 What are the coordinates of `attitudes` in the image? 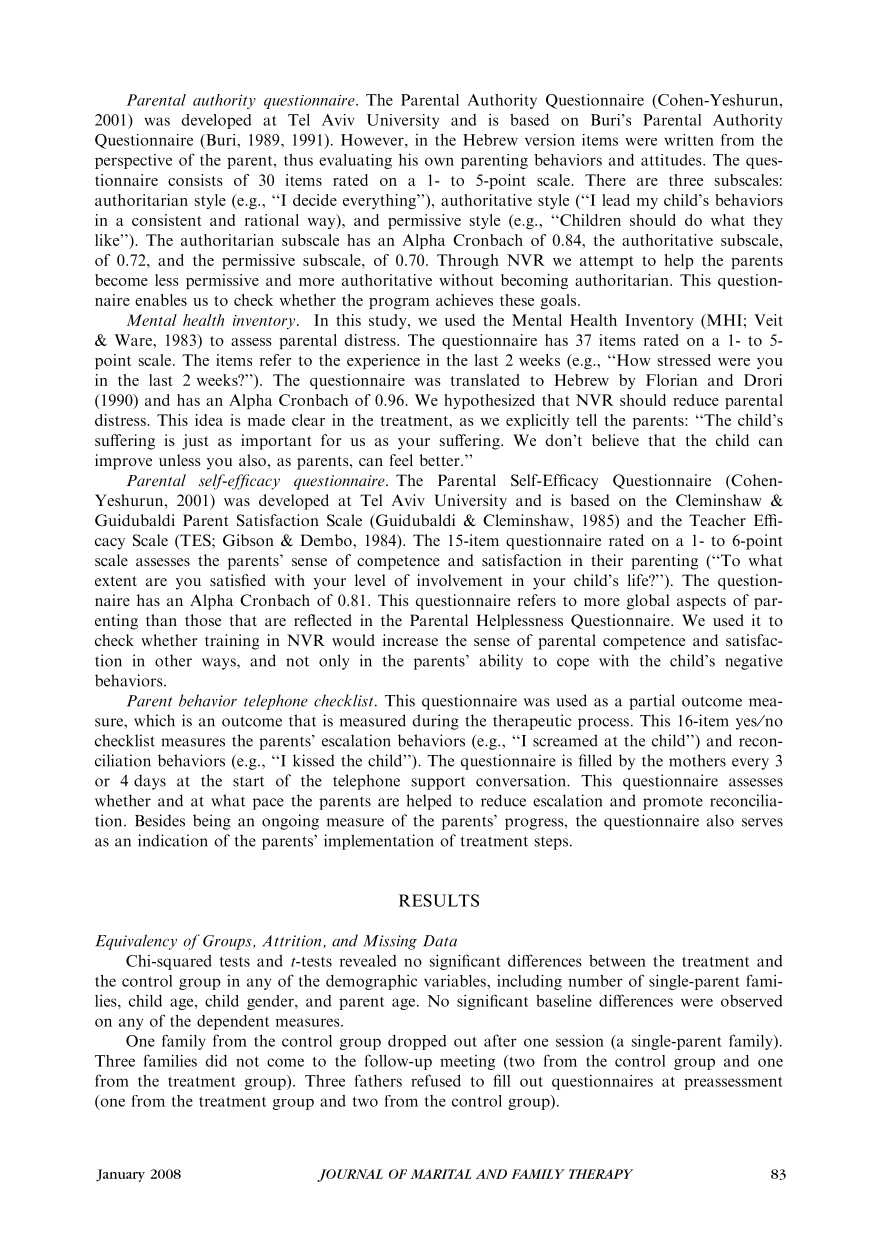 It's located at (672, 160).
